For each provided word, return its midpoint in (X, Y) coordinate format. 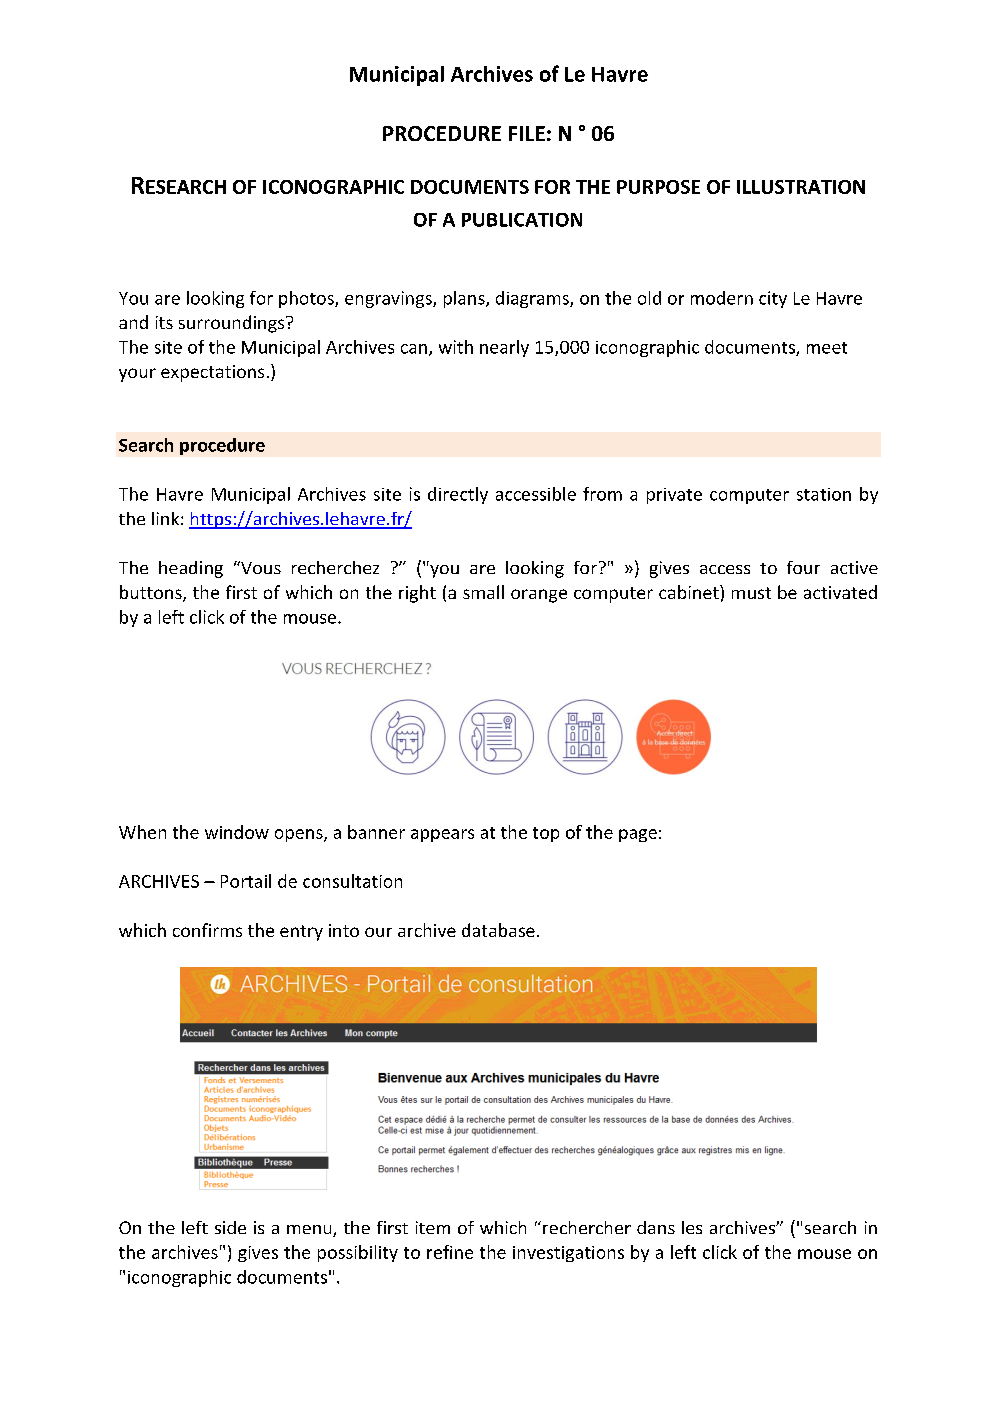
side (230, 1227)
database (498, 930)
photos (307, 299)
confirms (207, 930)
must (751, 593)
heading (191, 569)
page (638, 835)
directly (458, 495)
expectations (212, 373)
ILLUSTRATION (801, 187)
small (483, 592)
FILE (527, 133)
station (824, 494)
